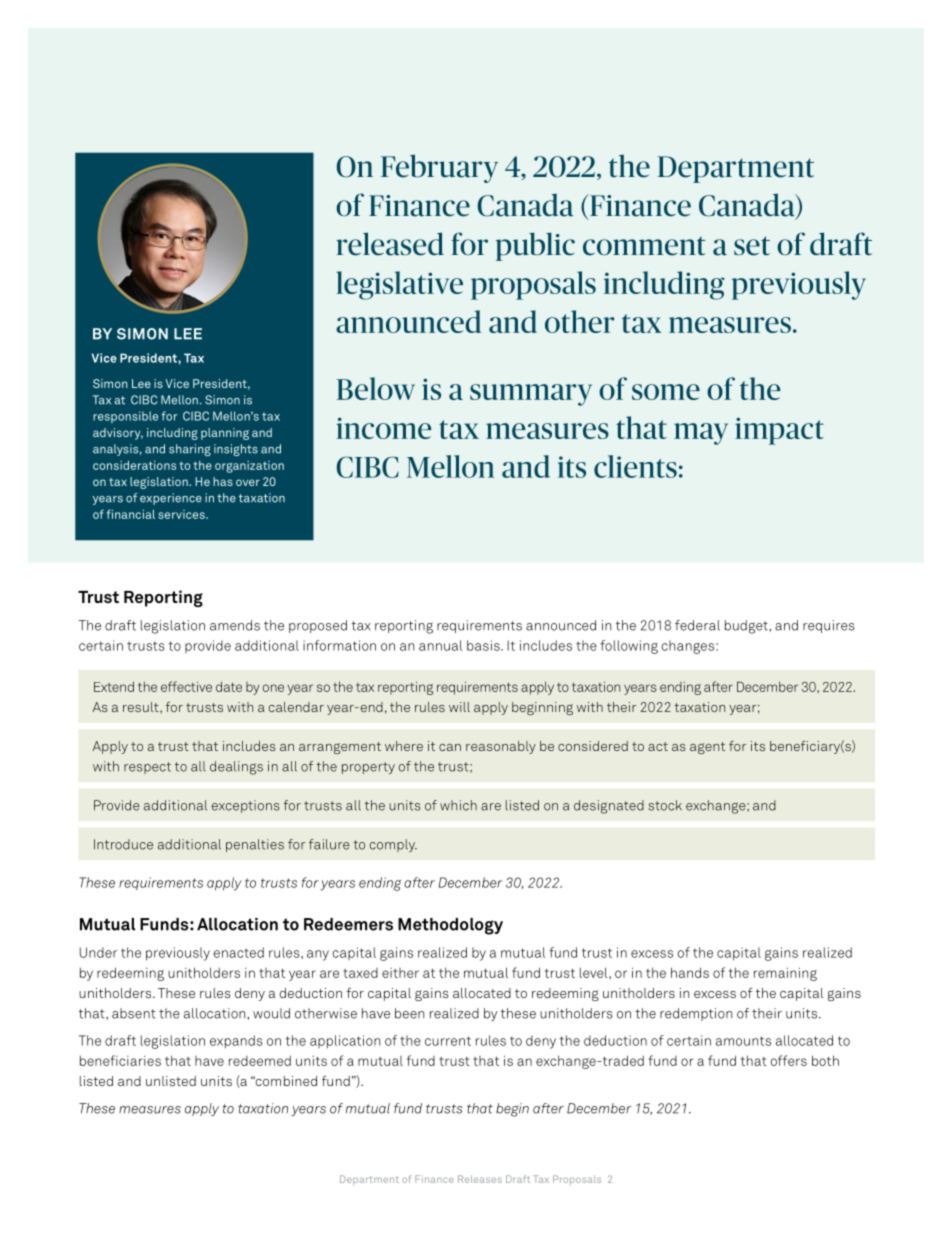  Describe the element at coordinates (147, 768) in the screenshot. I see `respect` at that location.
